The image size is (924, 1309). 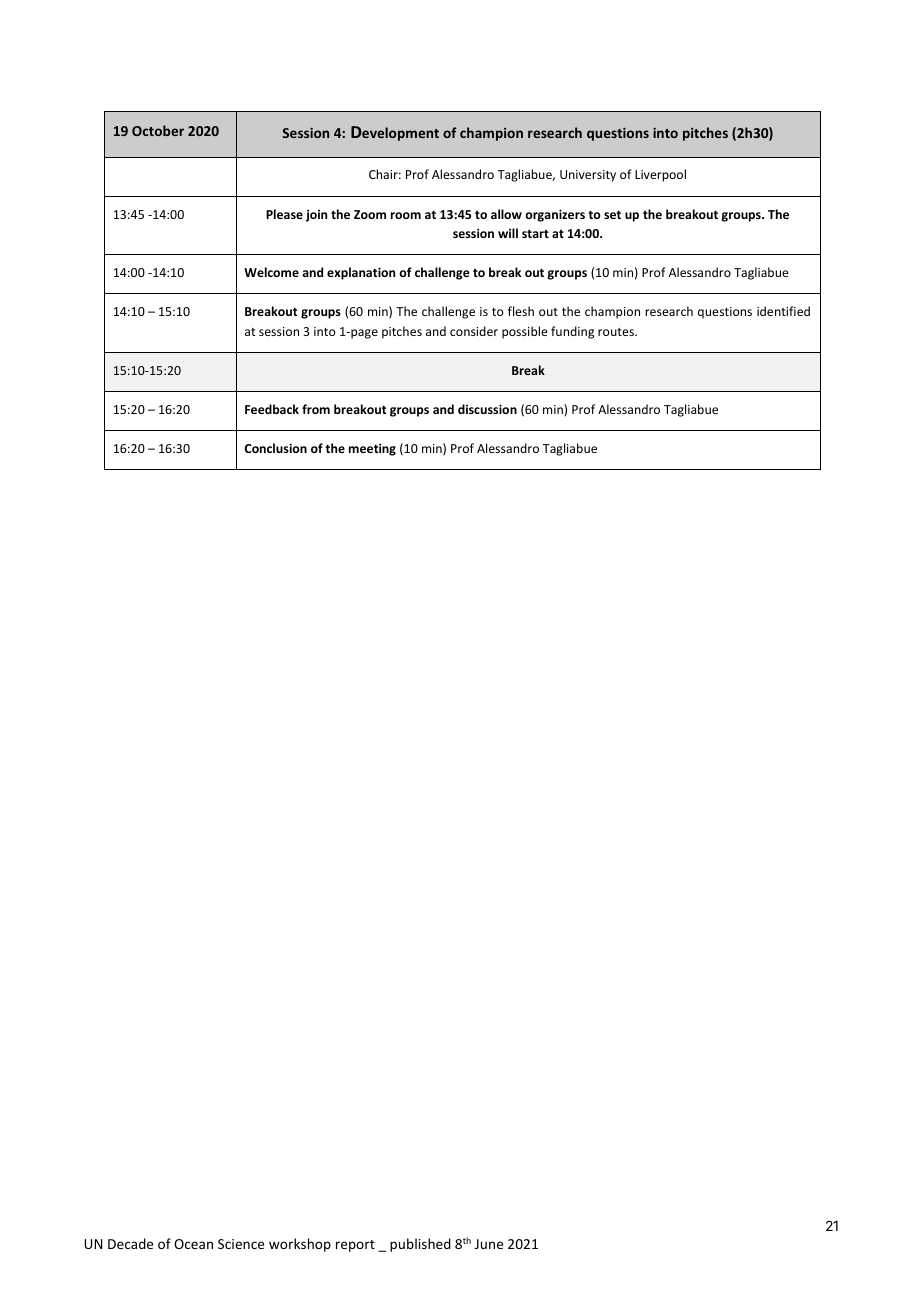 I want to click on funding, so click(x=572, y=332).
